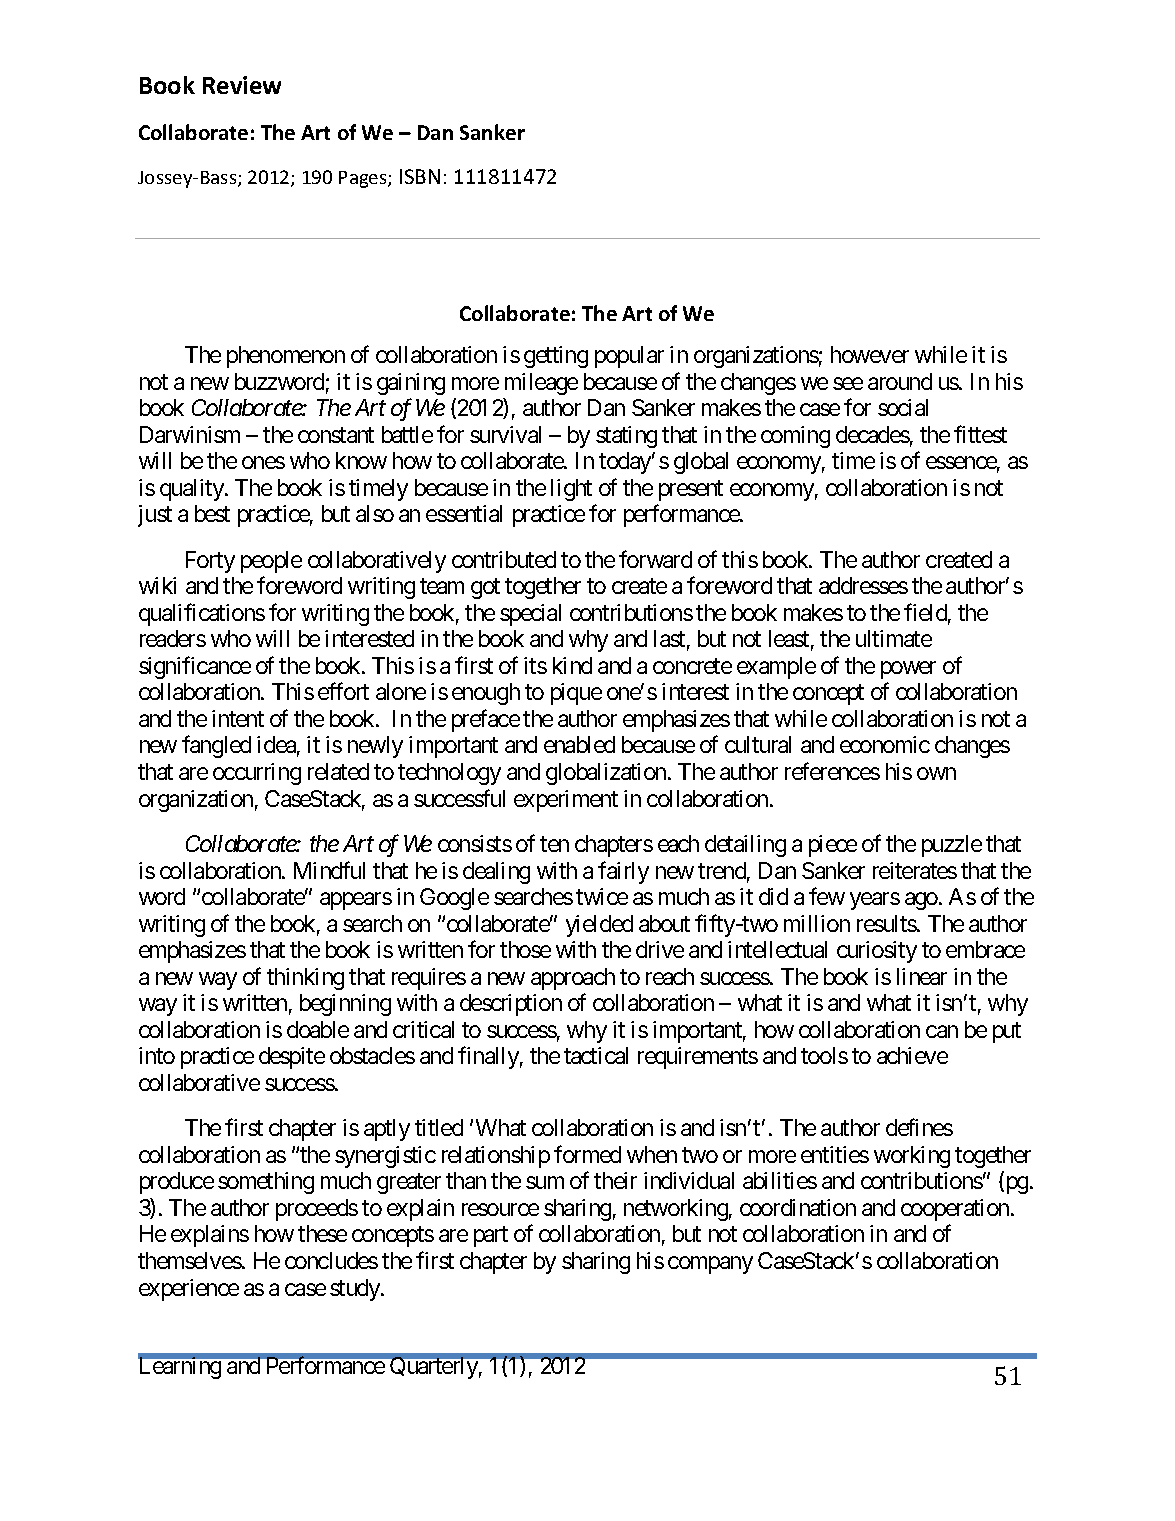 The height and width of the document is (1521, 1175). I want to click on ISBN, so click(420, 176).
